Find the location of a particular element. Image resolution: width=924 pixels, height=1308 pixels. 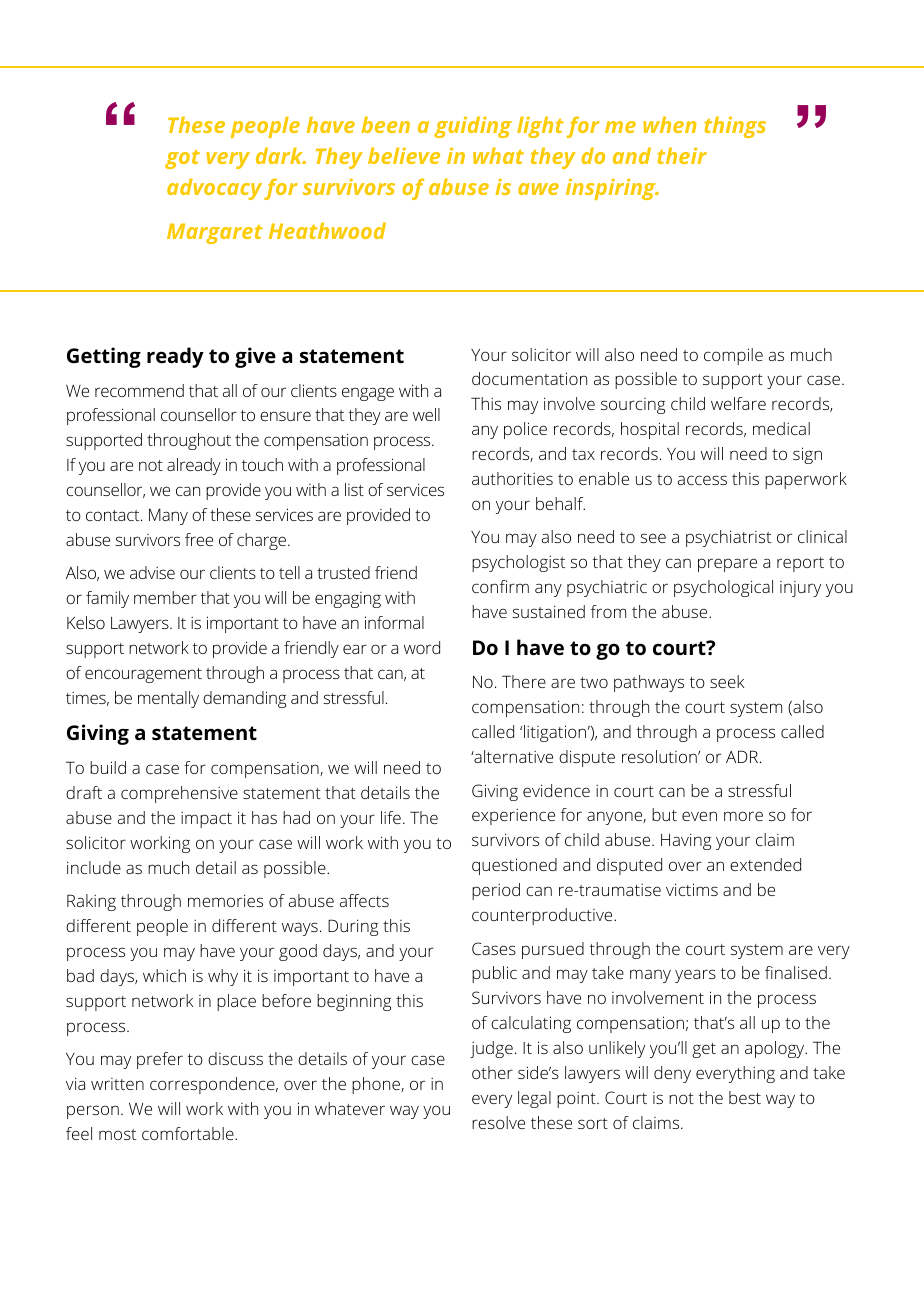

got is located at coordinates (182, 159).
